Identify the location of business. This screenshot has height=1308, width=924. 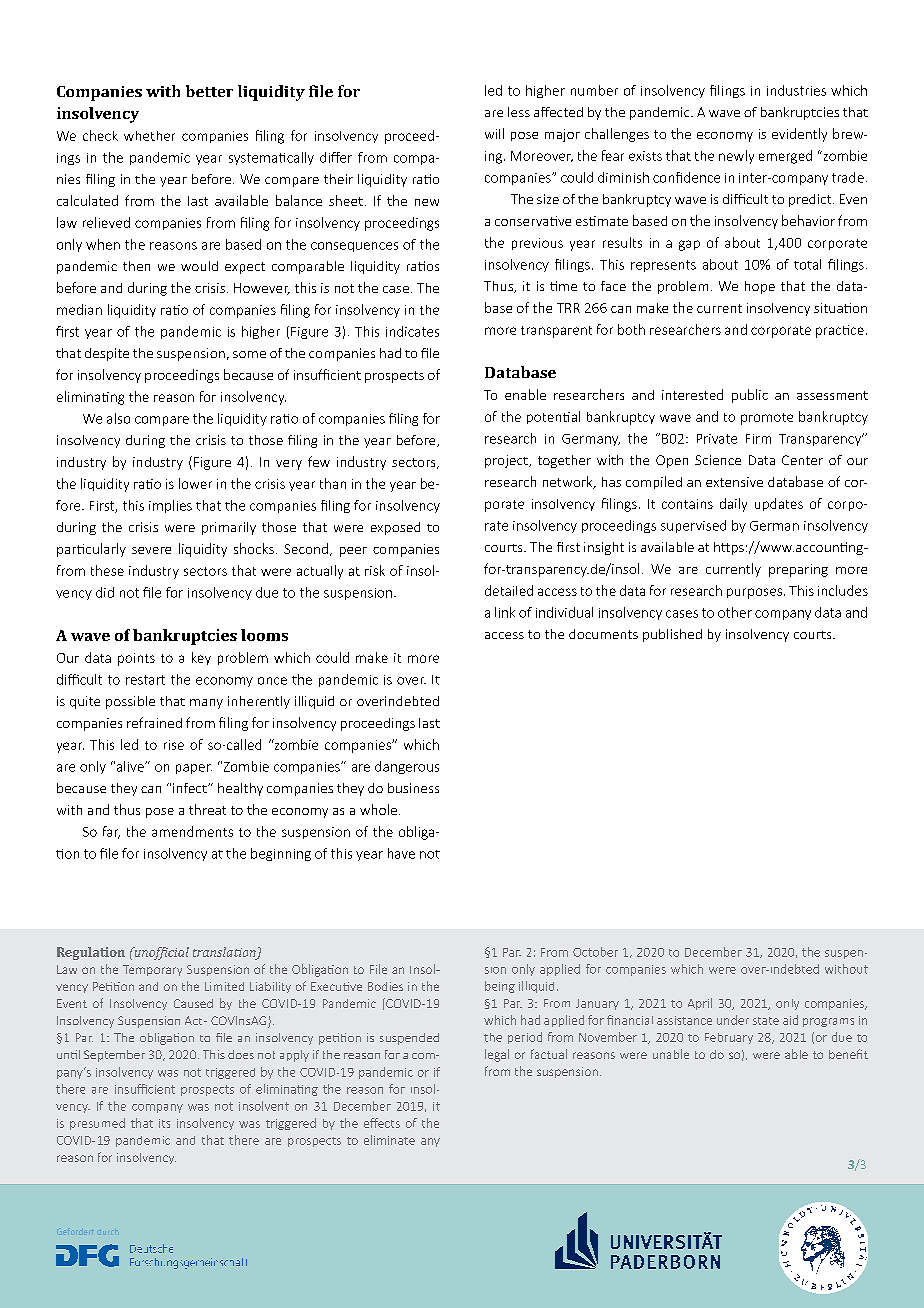
(413, 788).
